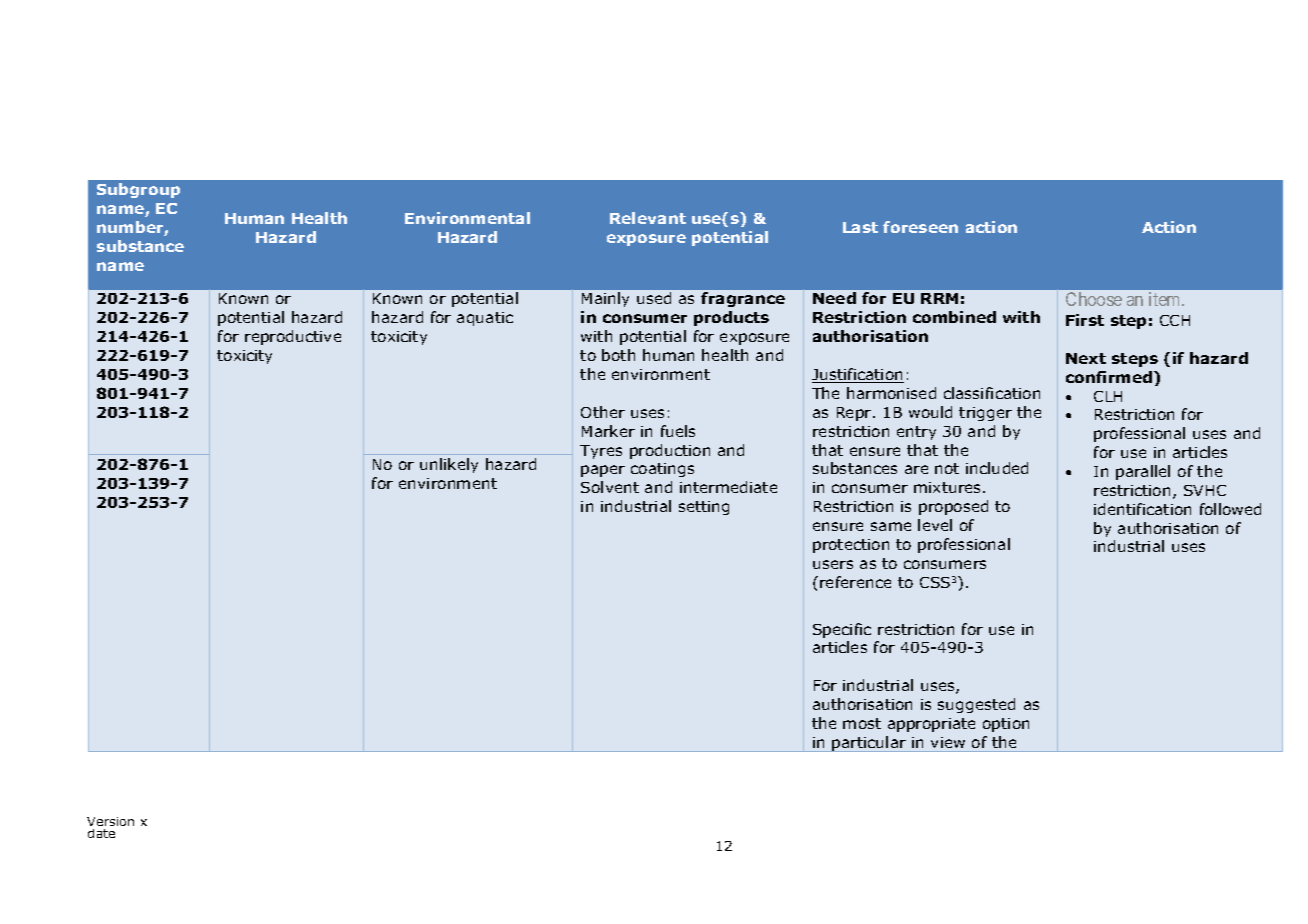 The image size is (1308, 924). I want to click on reference, so click(855, 582).
